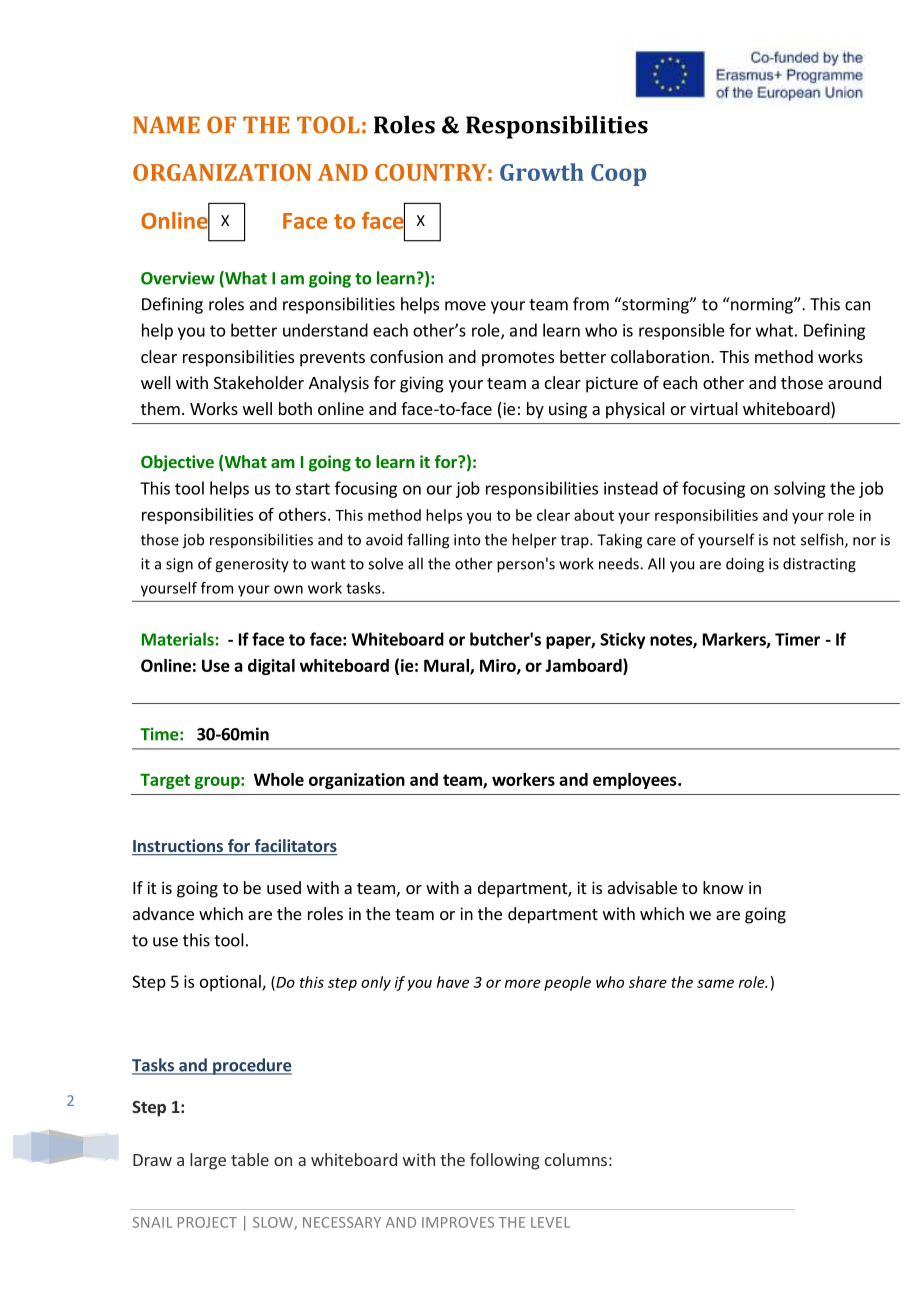  Describe the element at coordinates (542, 172) in the page. I see `Growth` at that location.
